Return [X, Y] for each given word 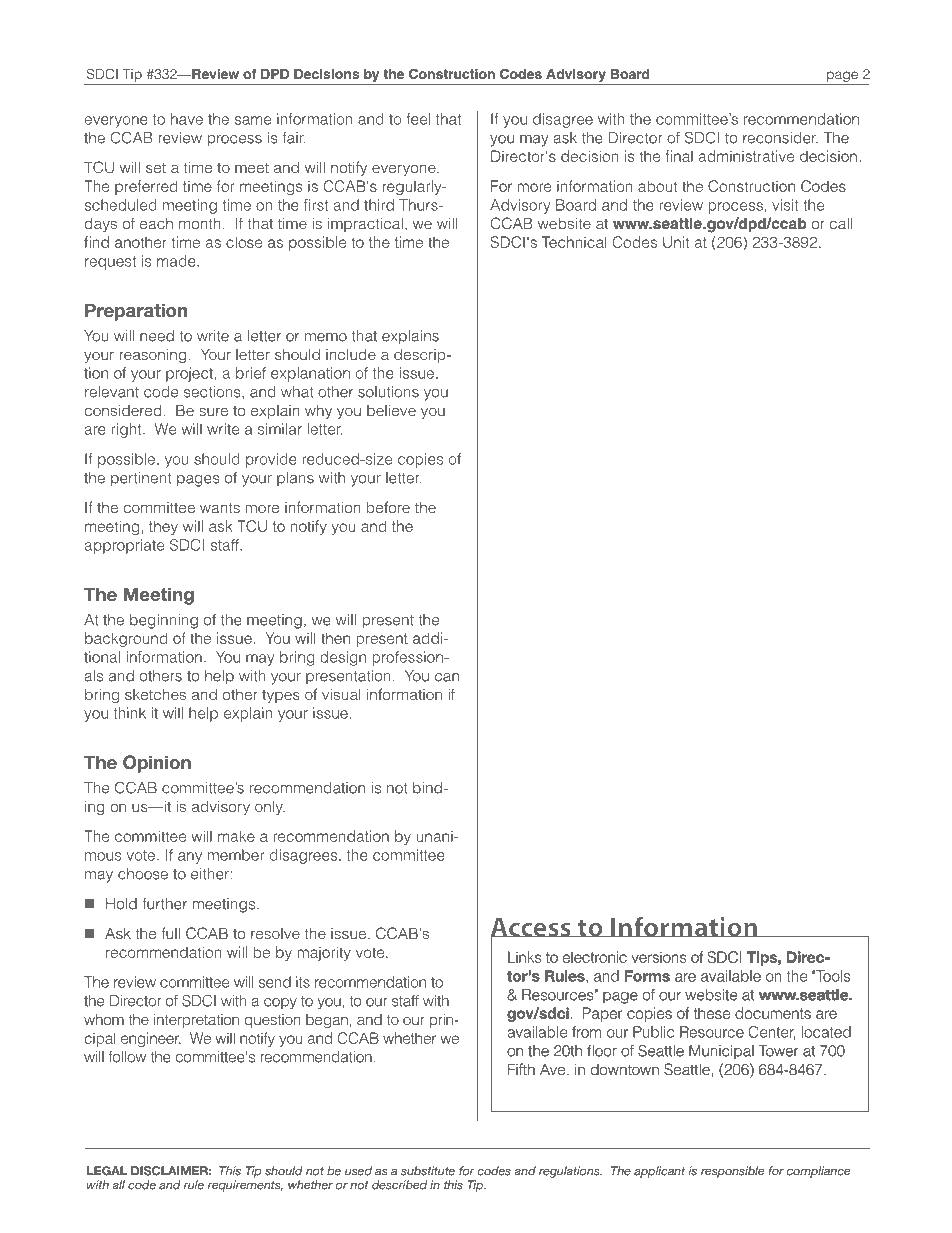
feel [418, 119]
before [388, 507]
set [156, 167]
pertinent [141, 479]
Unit [676, 242]
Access [532, 928]
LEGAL [107, 1171]
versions [659, 957]
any [190, 858]
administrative [746, 156]
